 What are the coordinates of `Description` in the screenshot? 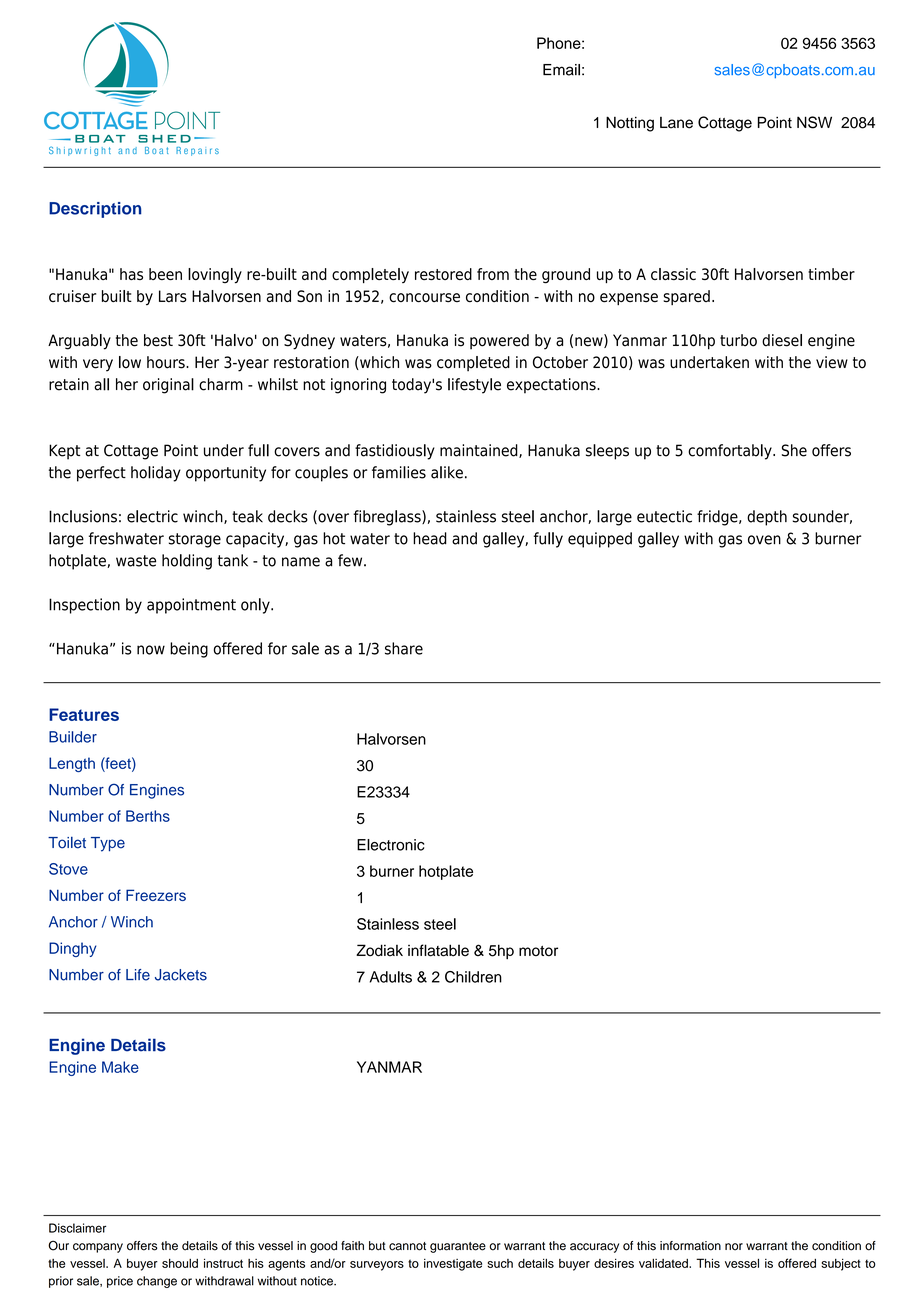 It's located at (95, 210).
